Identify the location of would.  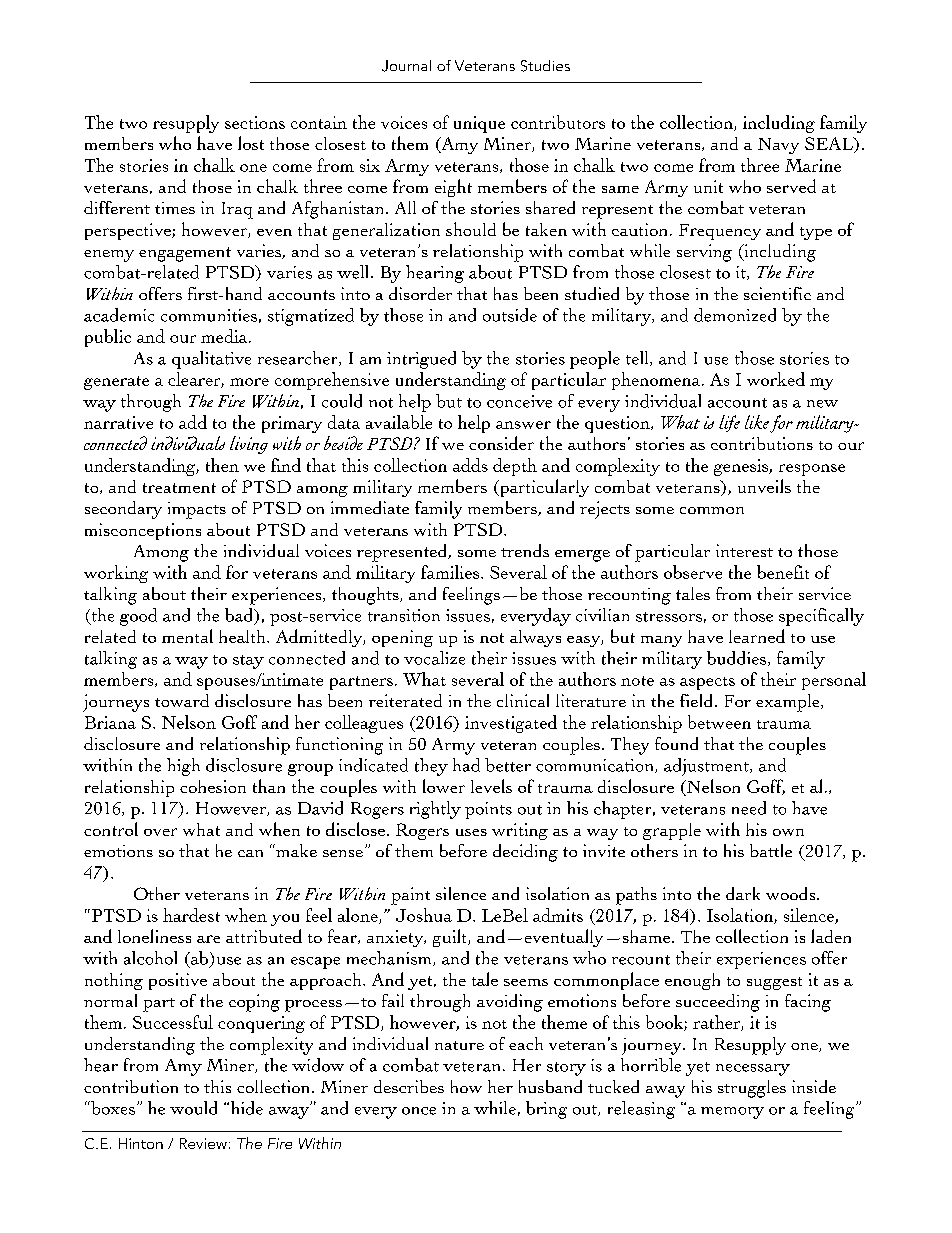
(193, 1108).
